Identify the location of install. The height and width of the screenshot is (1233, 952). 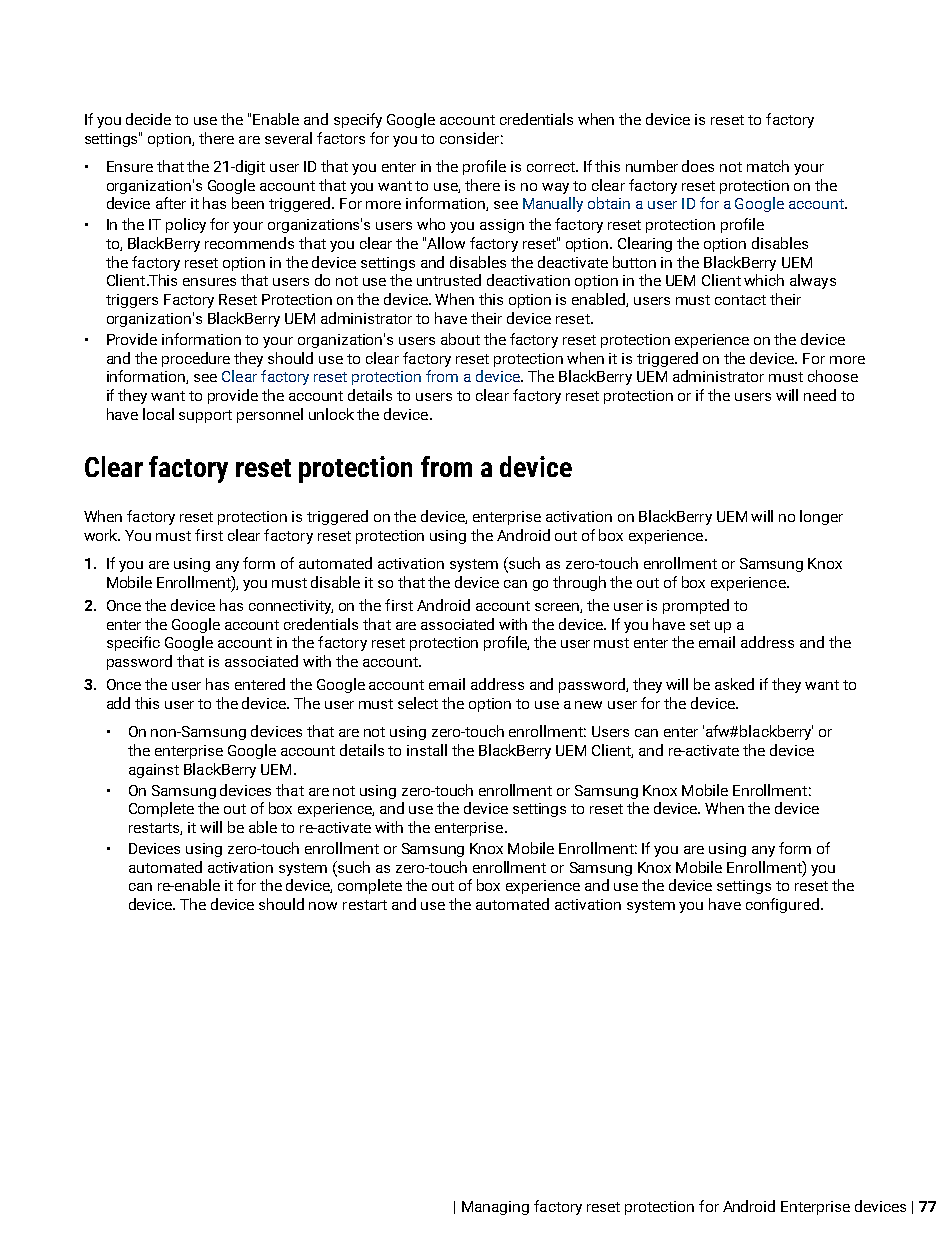
(427, 750).
